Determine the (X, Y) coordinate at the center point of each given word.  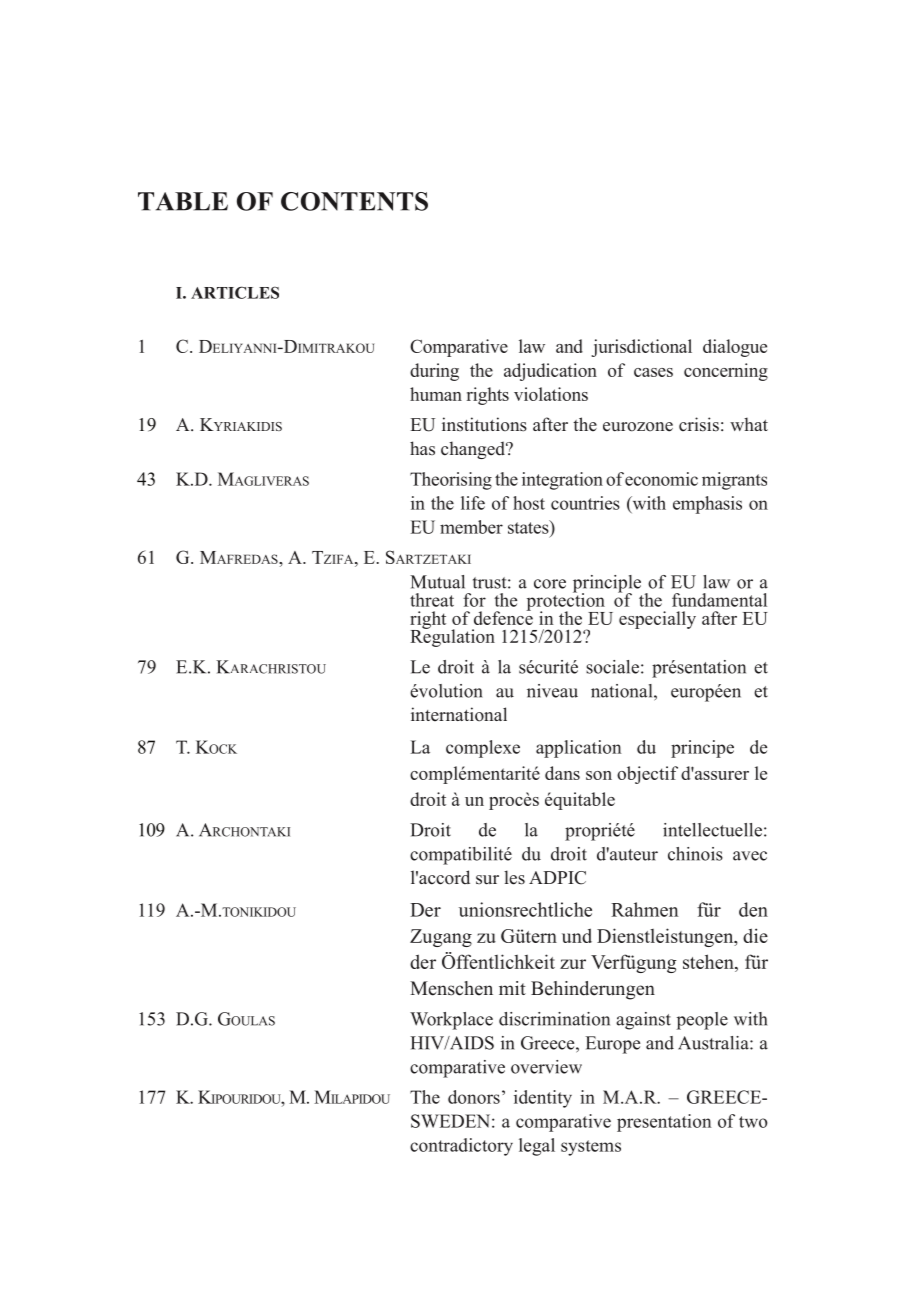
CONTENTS (354, 201)
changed (474, 450)
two (753, 1122)
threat (432, 600)
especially (657, 620)
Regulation (452, 637)
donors (474, 1097)
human (436, 394)
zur (573, 964)
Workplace (451, 1021)
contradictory (461, 1147)
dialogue (735, 348)
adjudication (550, 372)
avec (750, 856)
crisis (699, 424)
